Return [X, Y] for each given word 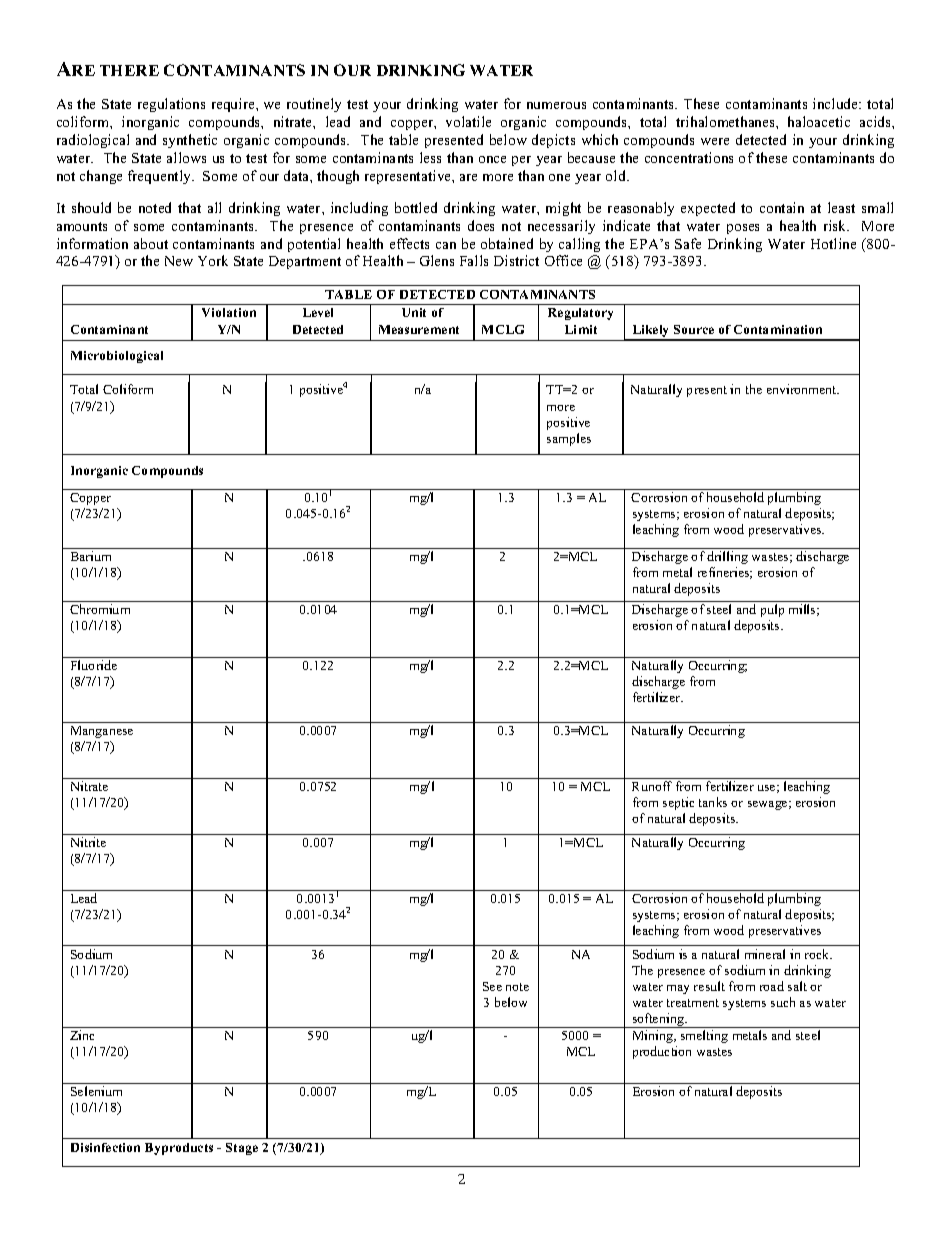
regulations [171, 105]
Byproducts [179, 1149]
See [492, 986]
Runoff [652, 786]
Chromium [100, 609]
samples [569, 439]
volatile [468, 121]
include [837, 103]
